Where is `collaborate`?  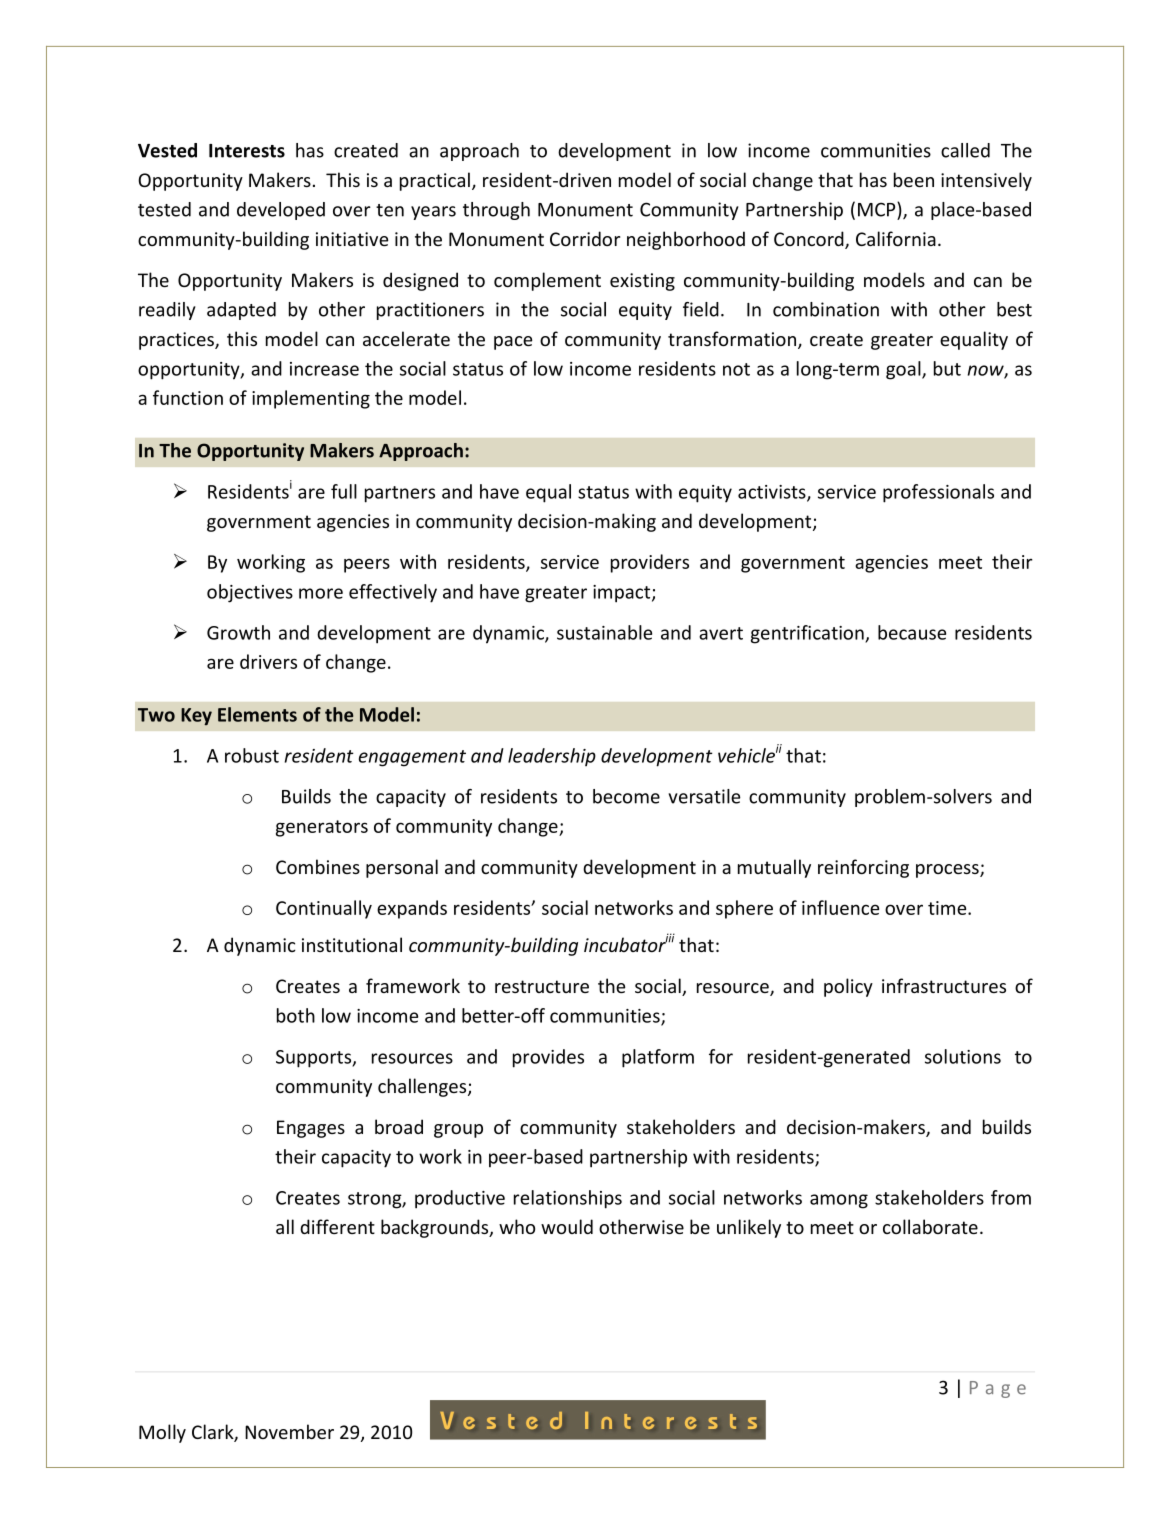 collaborate is located at coordinates (930, 1226).
